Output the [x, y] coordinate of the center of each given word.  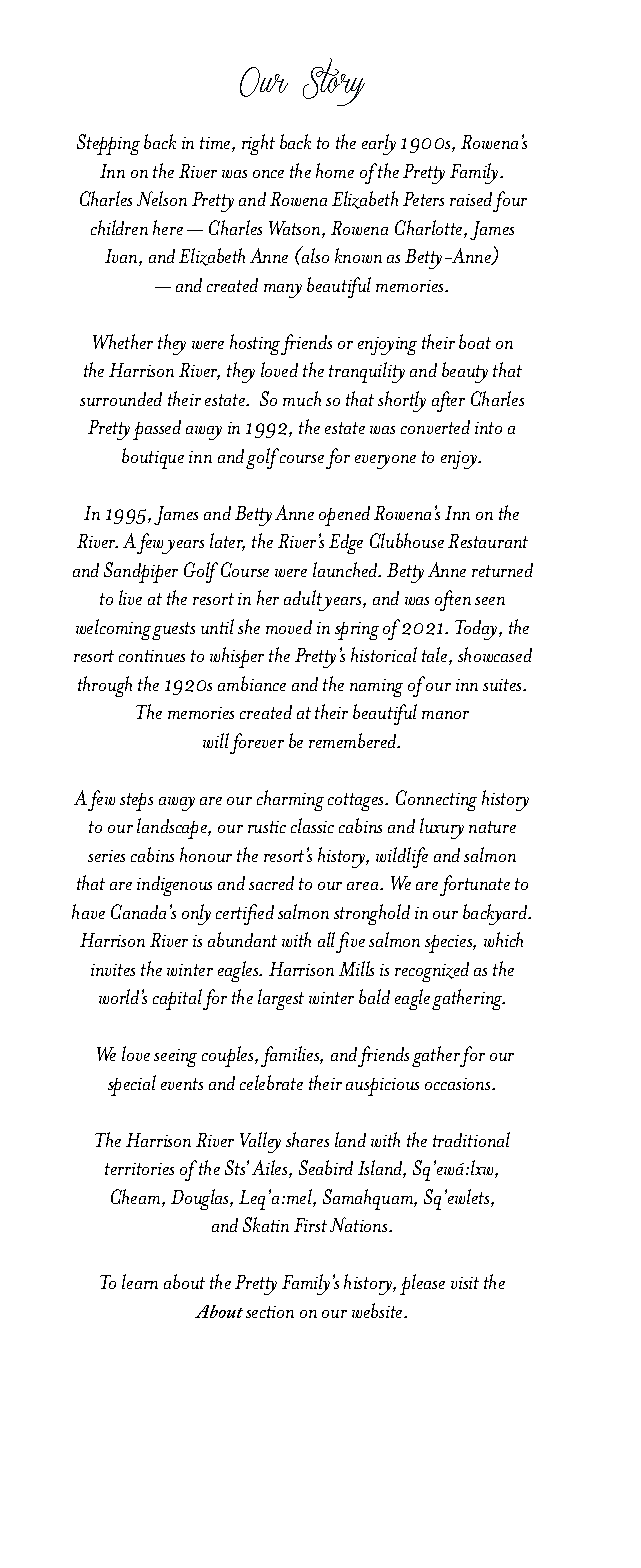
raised [471, 199]
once [268, 174]
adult [303, 597]
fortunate [475, 885]
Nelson [162, 198]
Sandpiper [141, 572]
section [270, 1312]
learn [140, 1281]
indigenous [174, 886]
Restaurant [488, 541]
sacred [271, 883]
